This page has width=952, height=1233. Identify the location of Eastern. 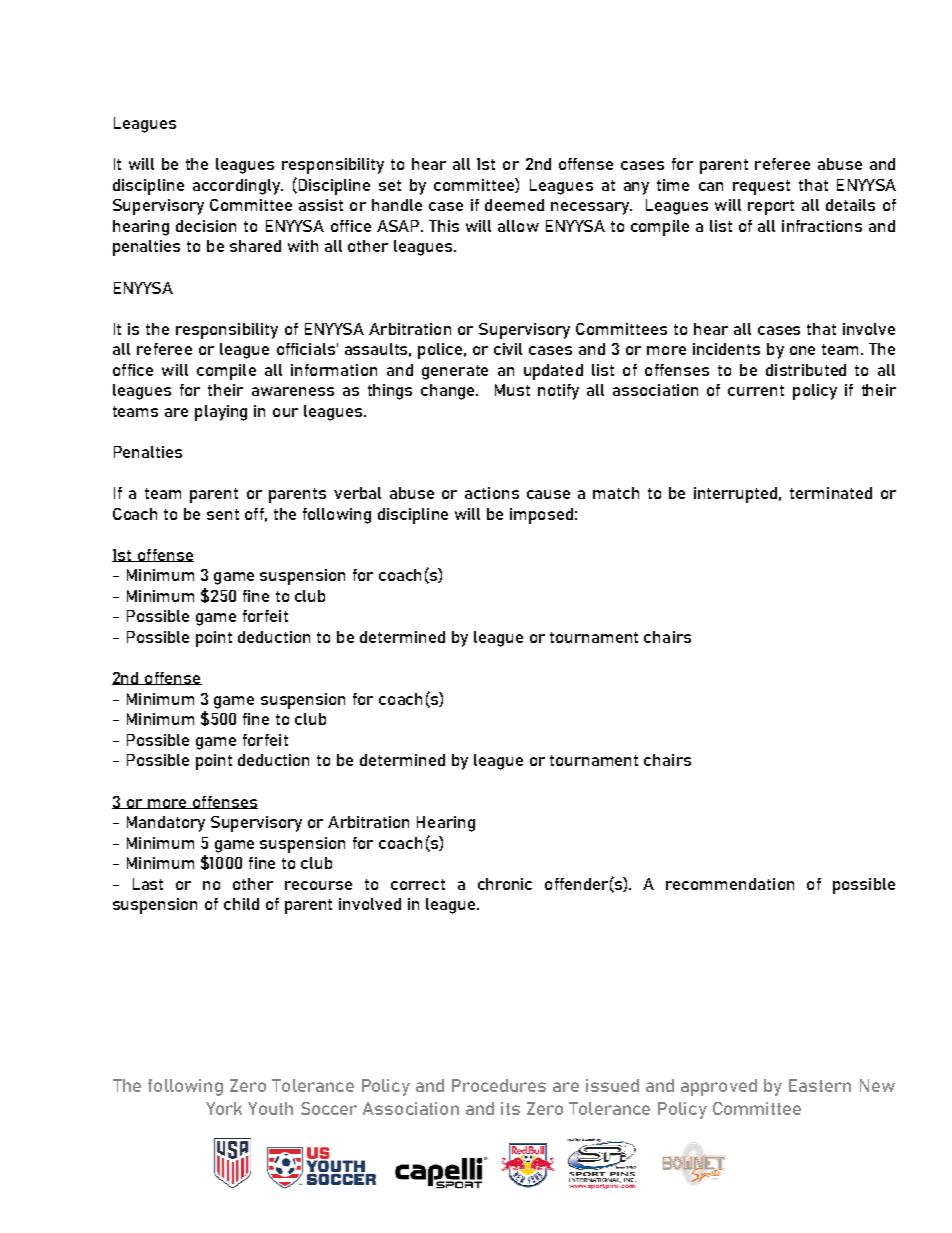
(820, 1085).
